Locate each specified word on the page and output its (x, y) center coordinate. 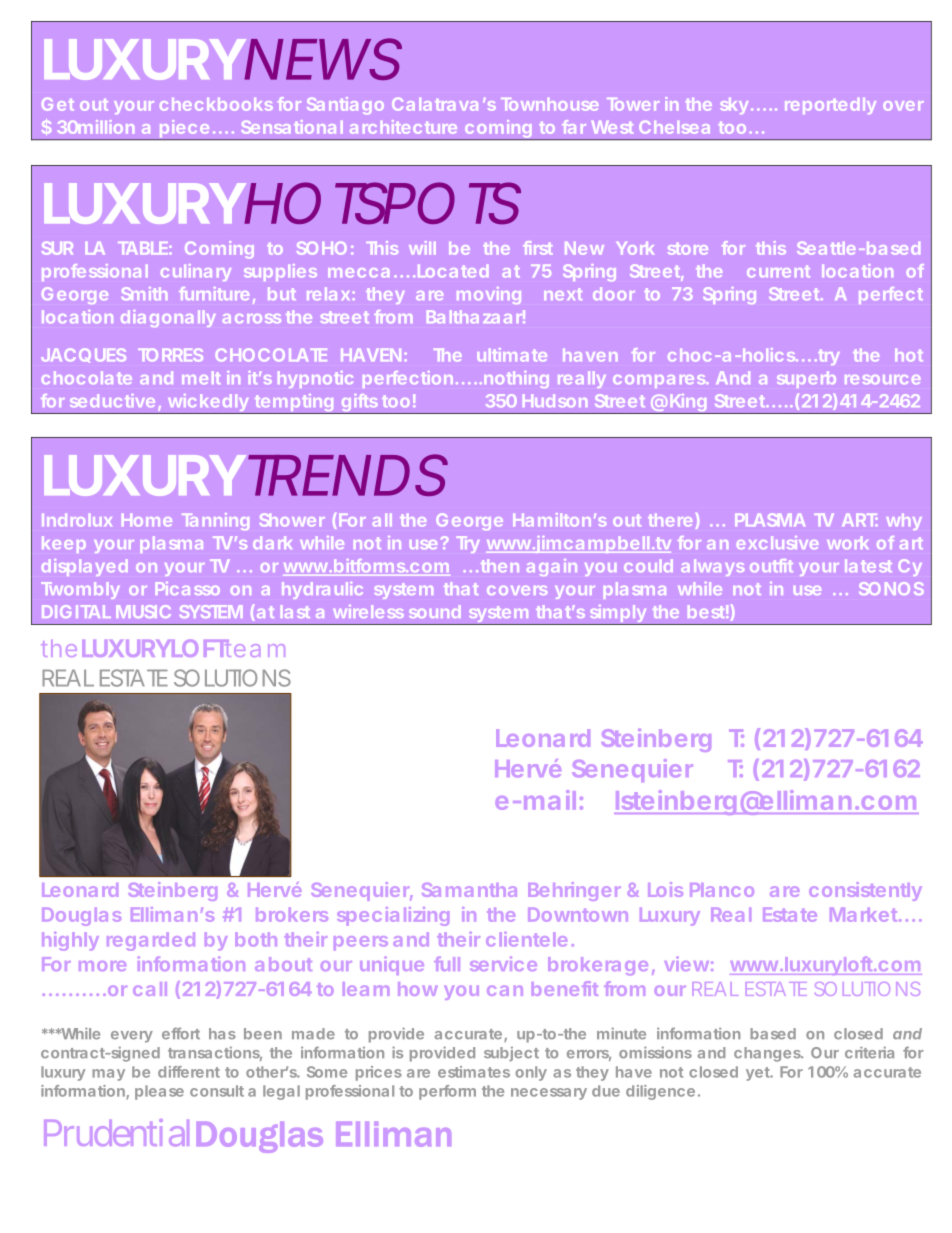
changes (768, 1054)
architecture (403, 127)
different (189, 1072)
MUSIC (143, 611)
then (500, 565)
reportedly (830, 106)
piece (183, 130)
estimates (474, 1072)
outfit (771, 565)
